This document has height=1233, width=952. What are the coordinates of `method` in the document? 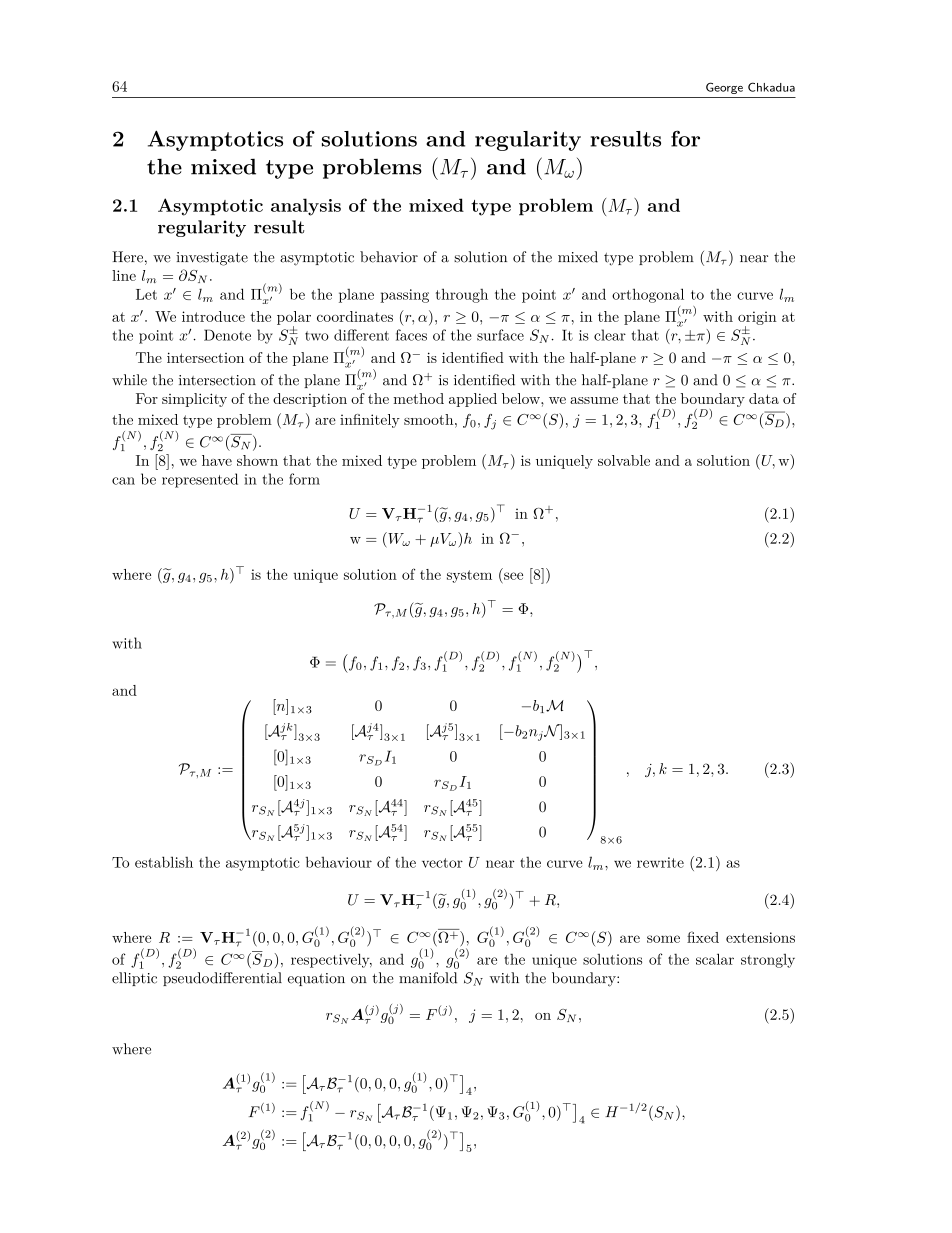 It's located at (418, 398).
